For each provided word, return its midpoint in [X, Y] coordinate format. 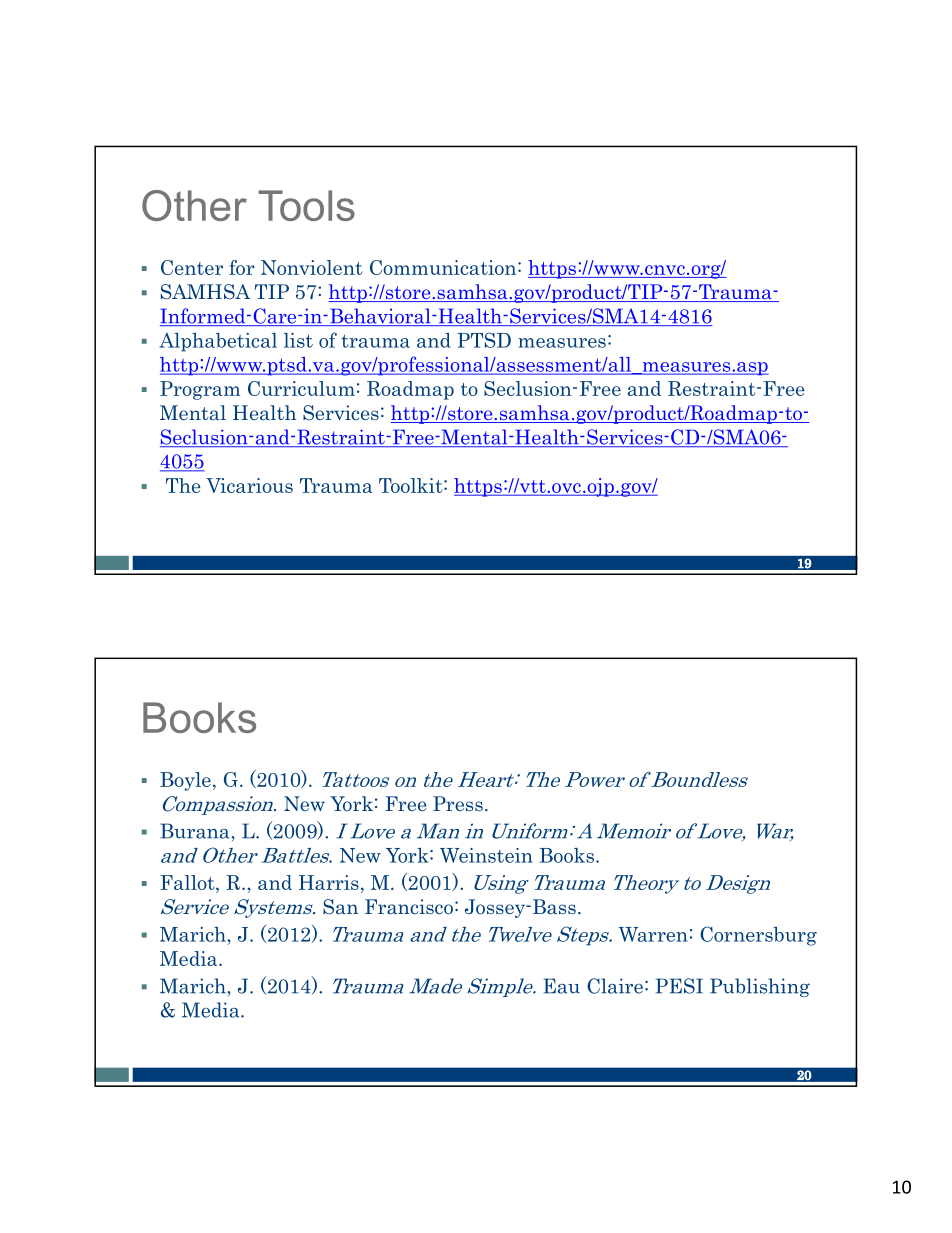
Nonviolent [311, 267]
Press [458, 803]
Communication [444, 267]
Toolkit [412, 485]
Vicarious [249, 485]
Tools [306, 205]
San [340, 907]
